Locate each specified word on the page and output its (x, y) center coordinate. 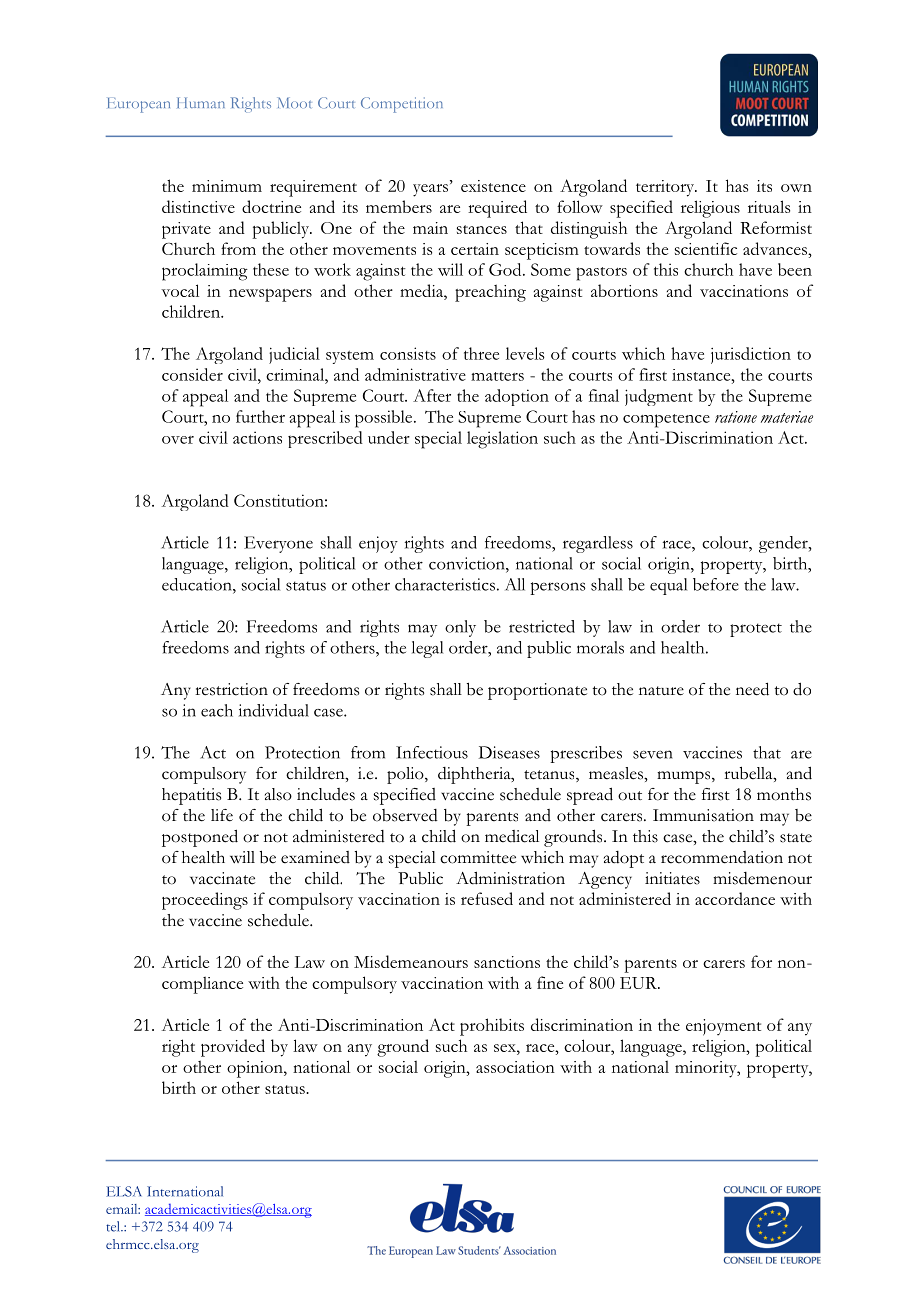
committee (478, 857)
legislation (502, 440)
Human (201, 102)
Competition (402, 105)
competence (666, 421)
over (178, 440)
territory (666, 188)
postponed (200, 838)
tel (114, 1226)
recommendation (722, 857)
